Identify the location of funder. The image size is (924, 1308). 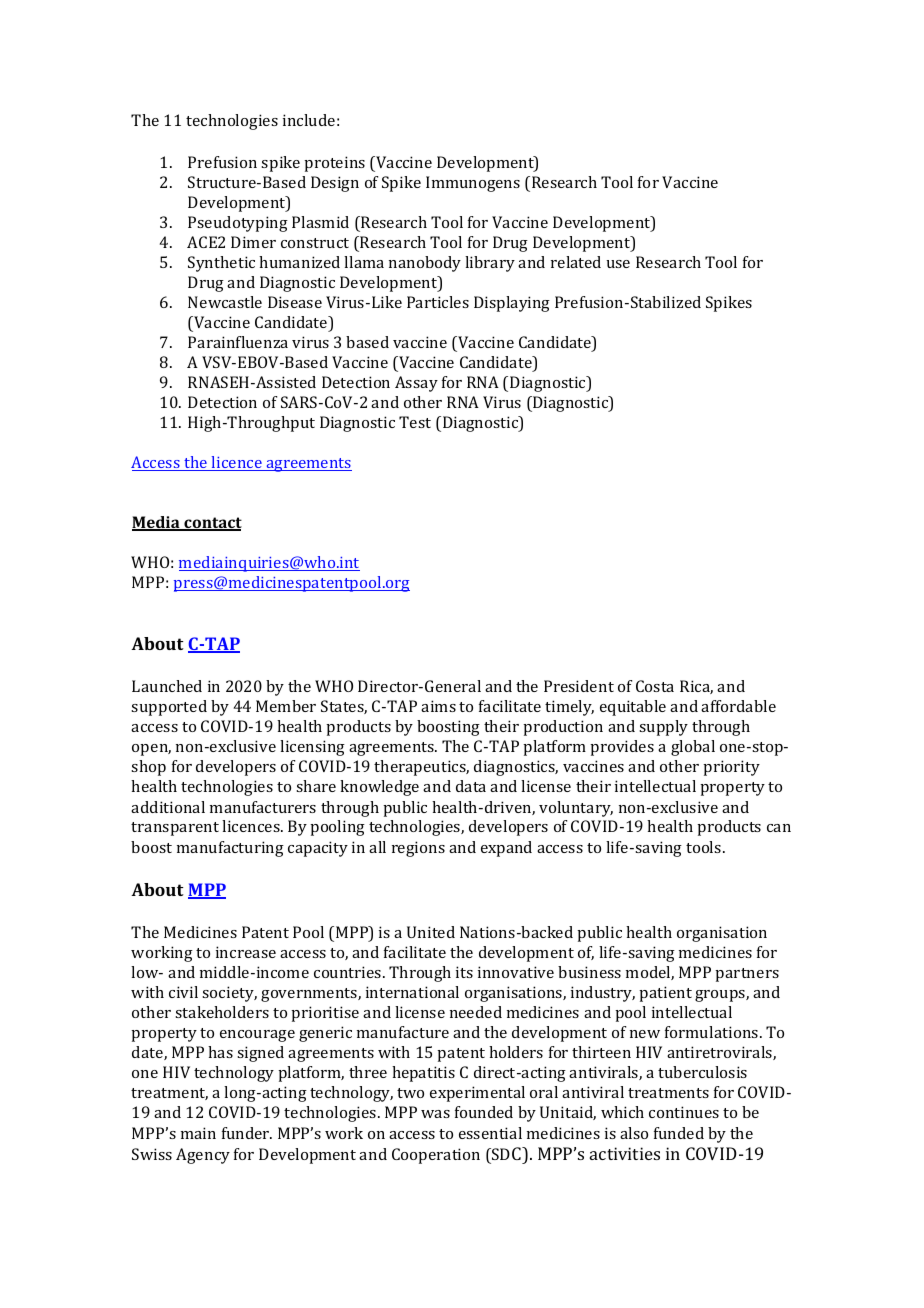
(247, 1133).
